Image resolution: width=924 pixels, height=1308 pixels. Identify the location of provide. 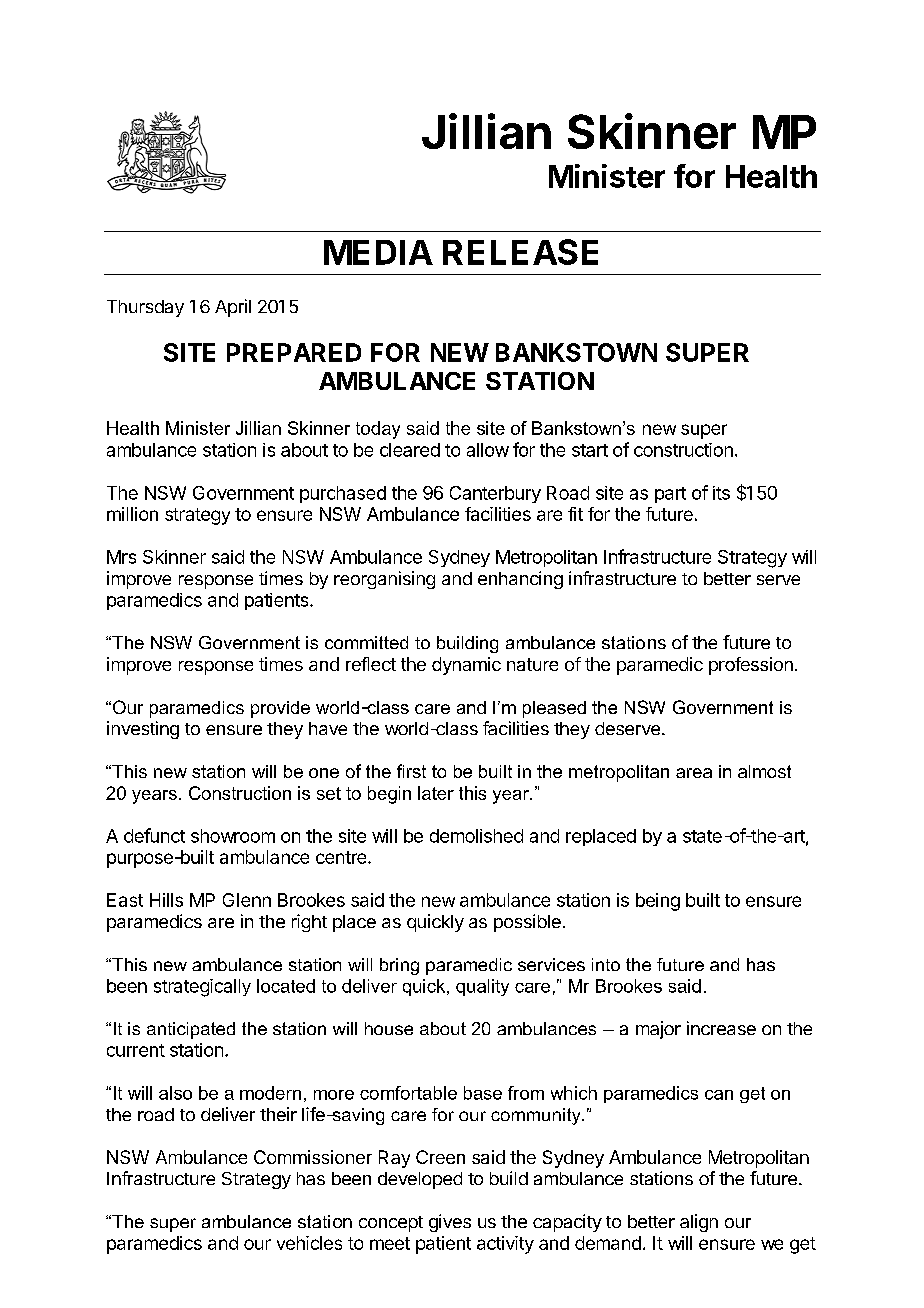
(280, 709).
